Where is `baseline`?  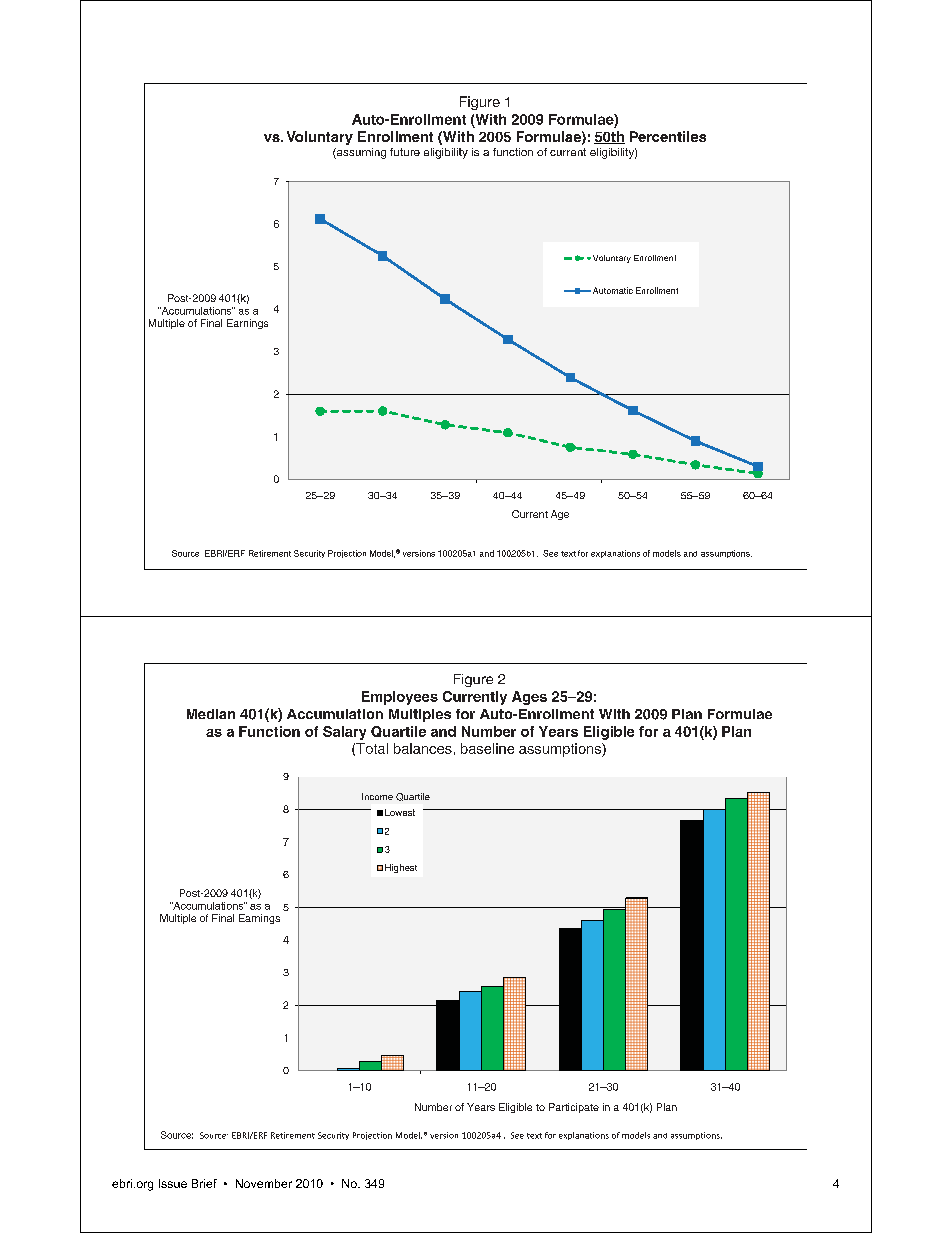
baseline is located at coordinates (487, 748).
